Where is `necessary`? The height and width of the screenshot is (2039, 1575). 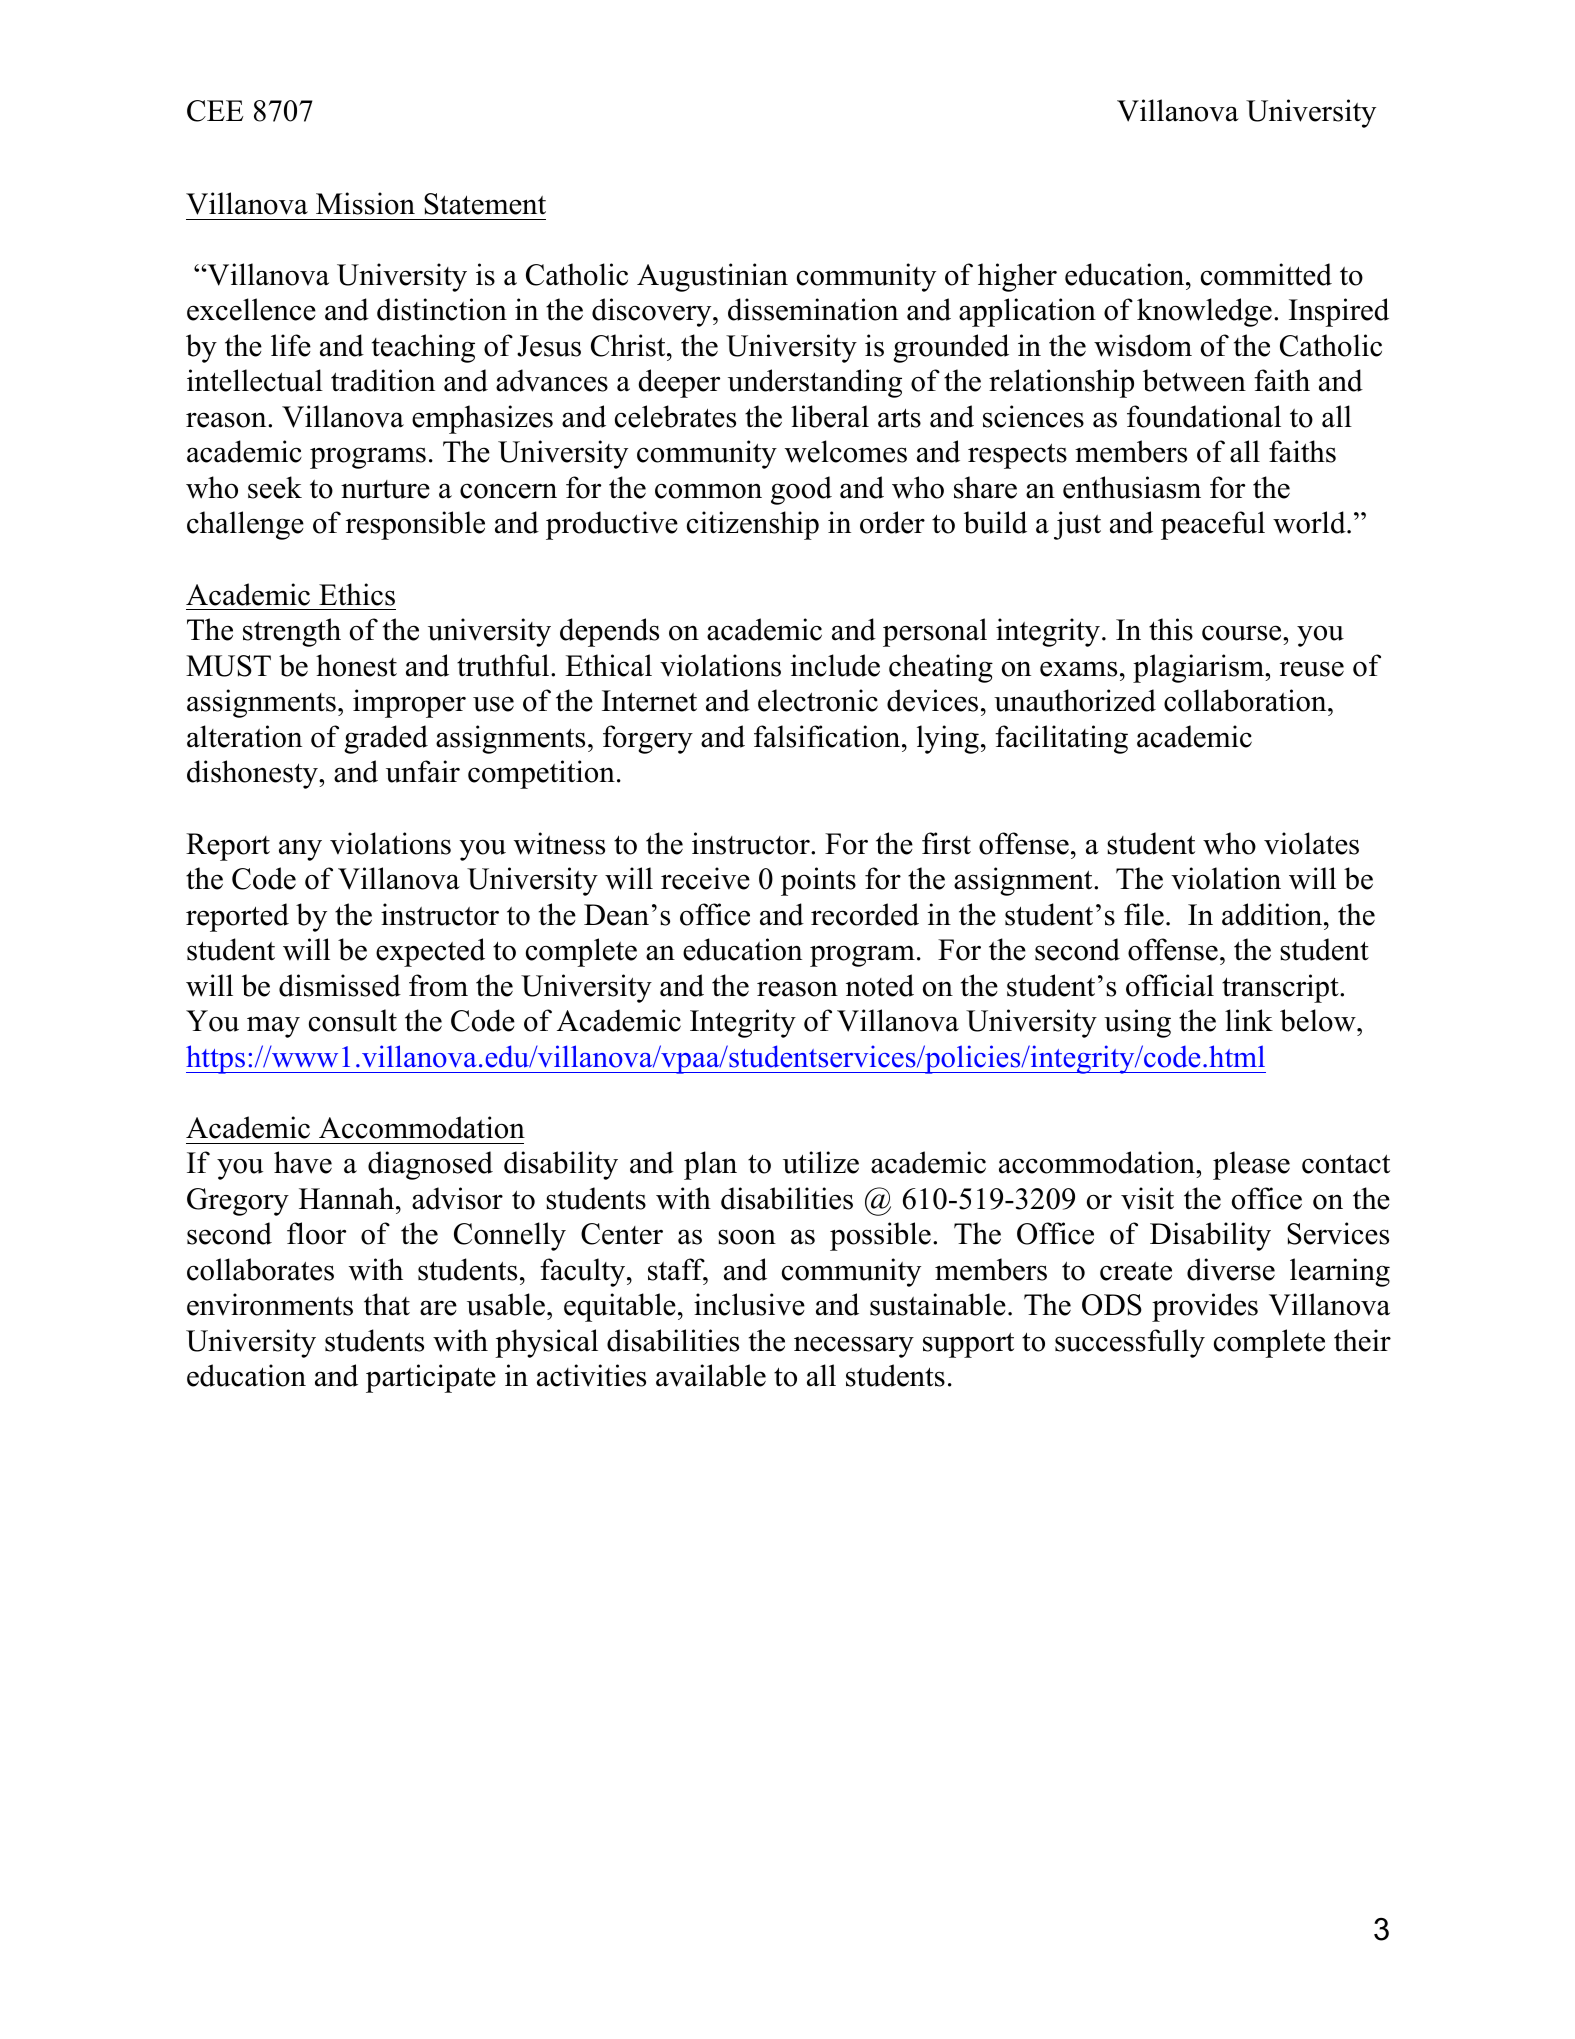 necessary is located at coordinates (854, 1347).
